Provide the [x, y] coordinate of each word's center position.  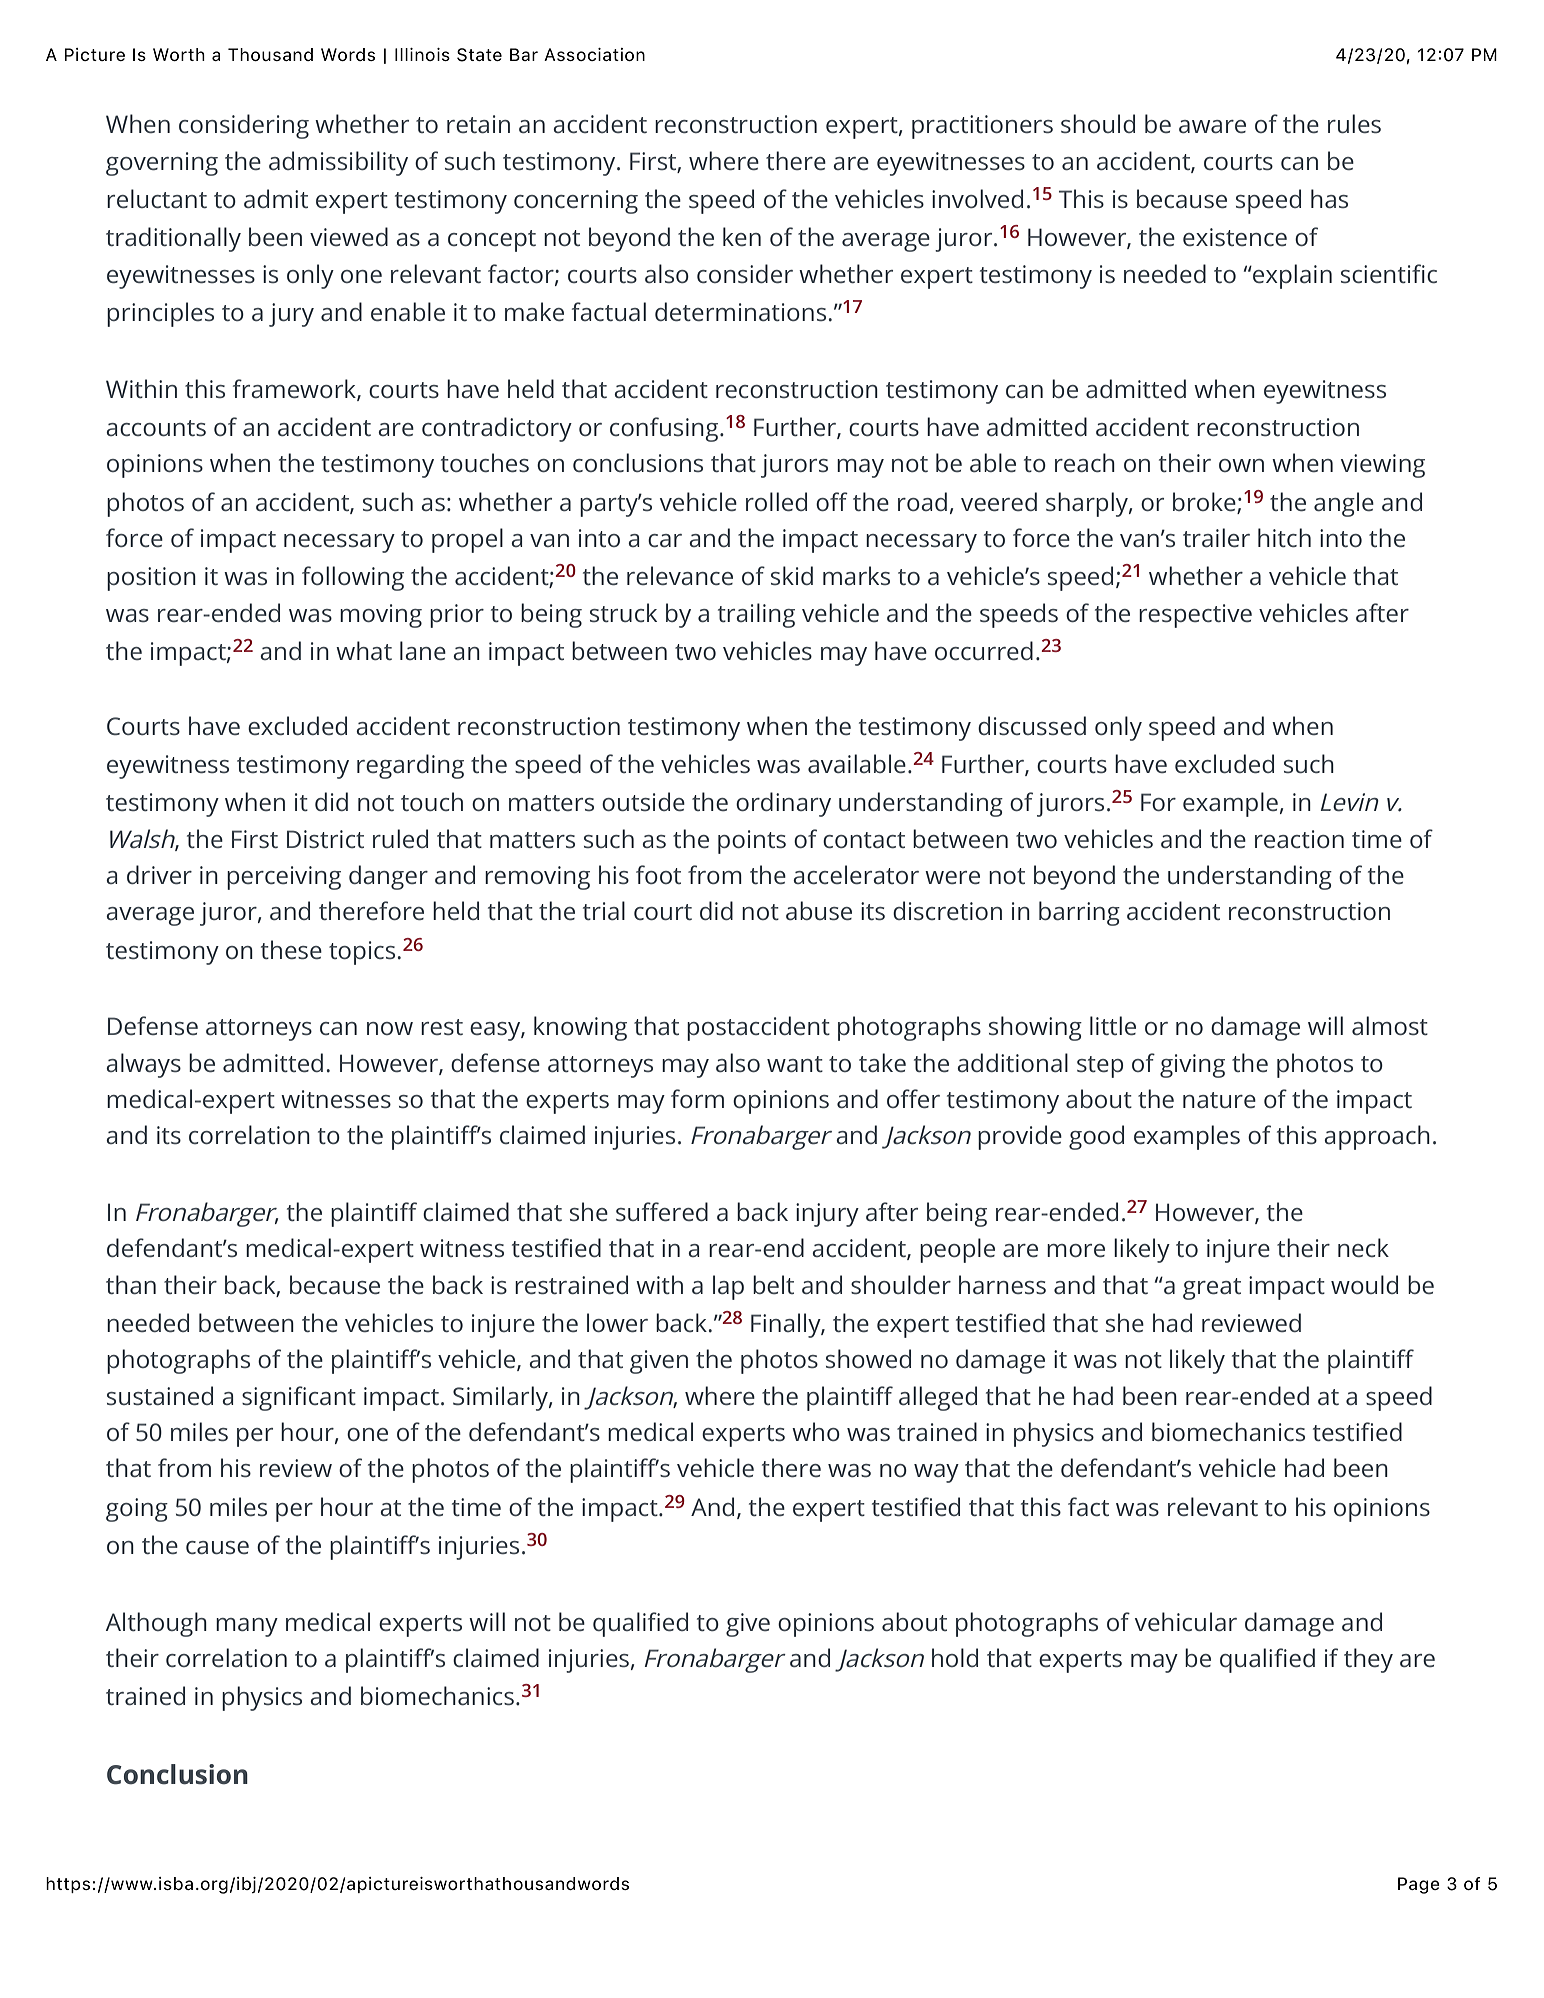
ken [742, 236]
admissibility [338, 163]
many [247, 1627]
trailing [756, 615]
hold [955, 1657]
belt [773, 1284]
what [364, 650]
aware [1212, 126]
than [131, 1284]
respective [1195, 616]
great [1212, 1289]
